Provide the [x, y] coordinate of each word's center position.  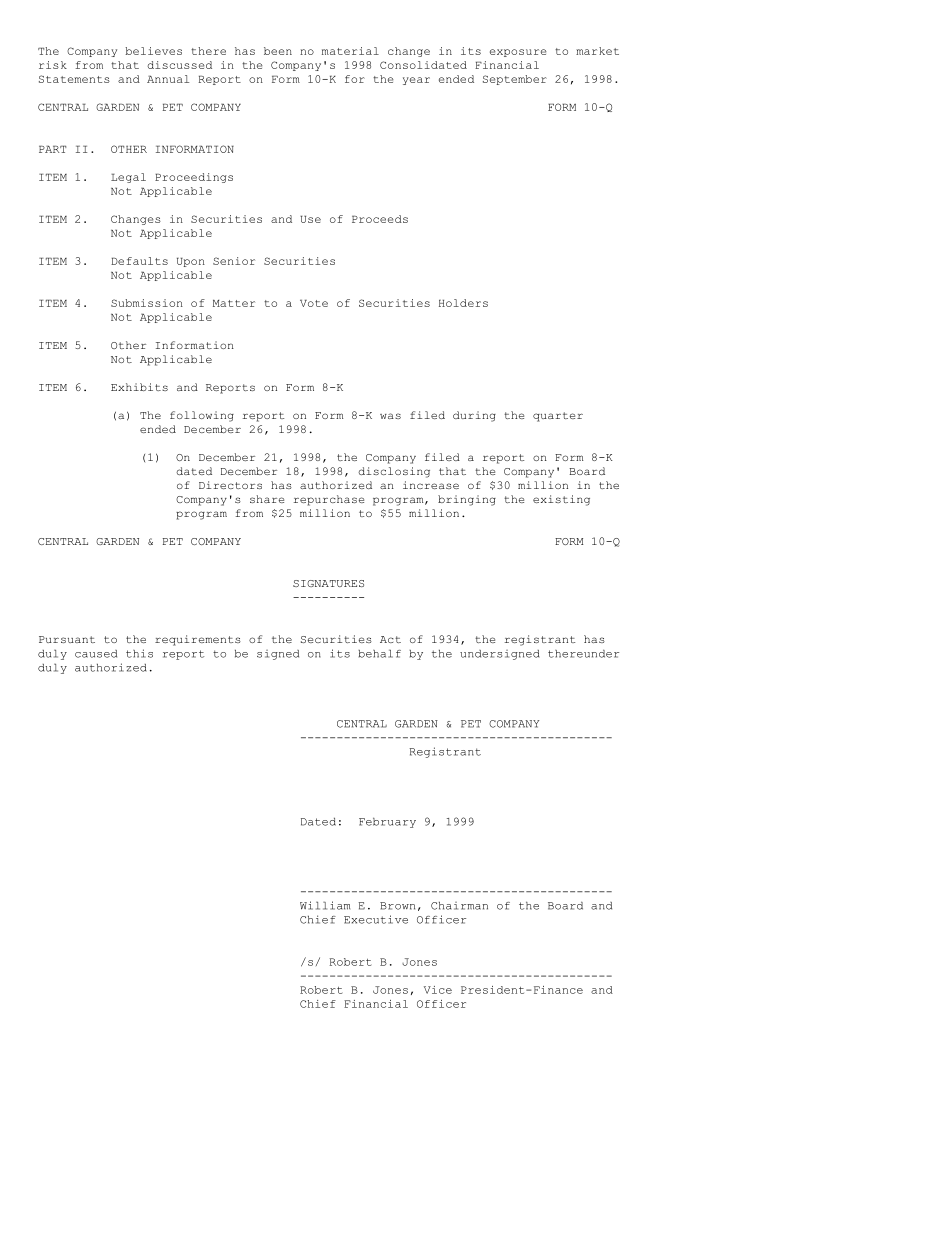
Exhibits [139, 387]
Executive [376, 919]
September [515, 80]
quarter [558, 417]
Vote [314, 303]
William [325, 905]
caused [96, 654]
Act [390, 639]
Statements [74, 79]
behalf [379, 654]
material [350, 51]
